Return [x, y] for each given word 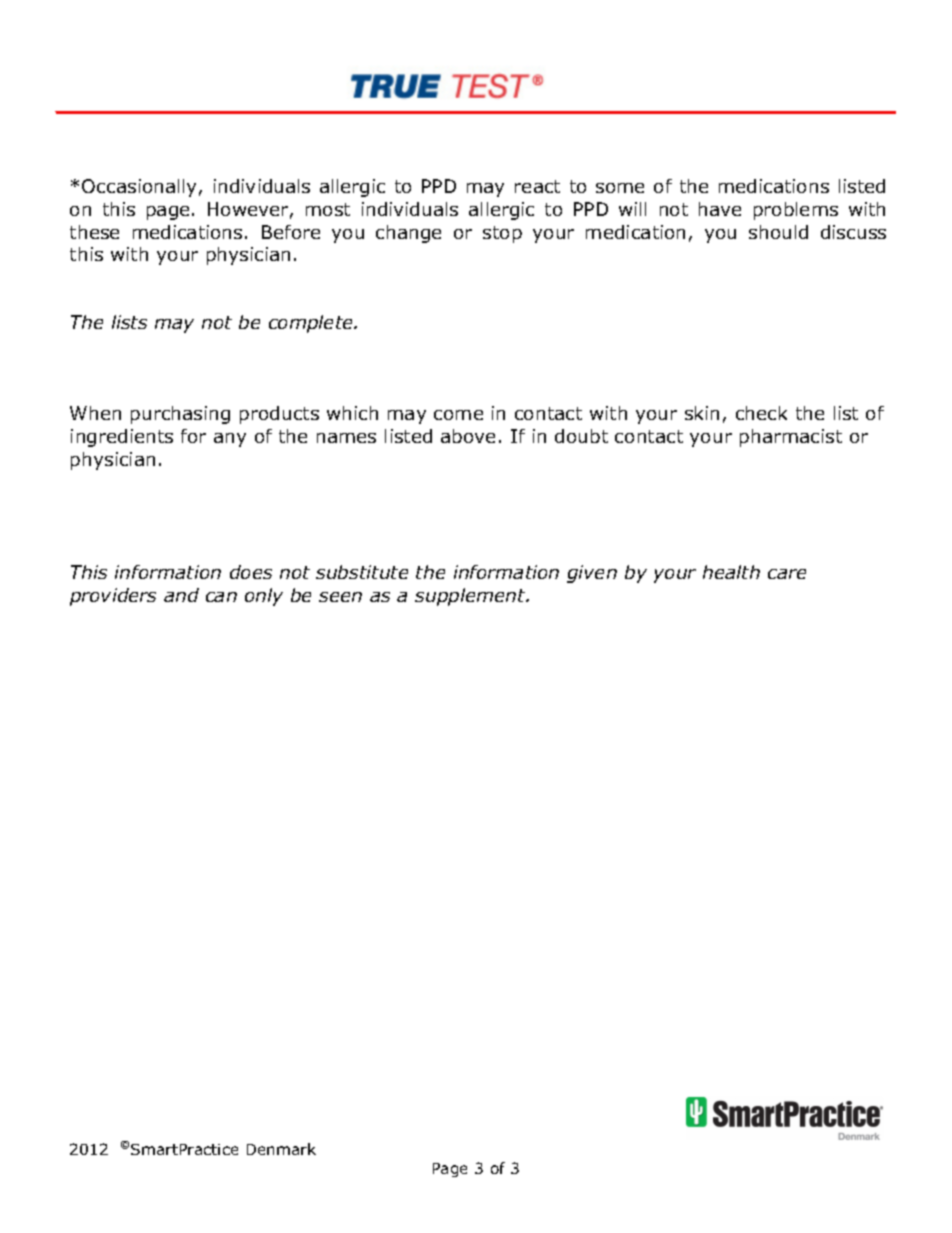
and [181, 595]
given [592, 574]
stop [502, 234]
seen [340, 597]
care [787, 574]
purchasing [180, 415]
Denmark [281, 1149]
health [731, 572]
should [778, 232]
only [264, 597]
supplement [471, 597]
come [458, 415]
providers [113, 597]
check [761, 413]
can [221, 597]
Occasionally [139, 188]
